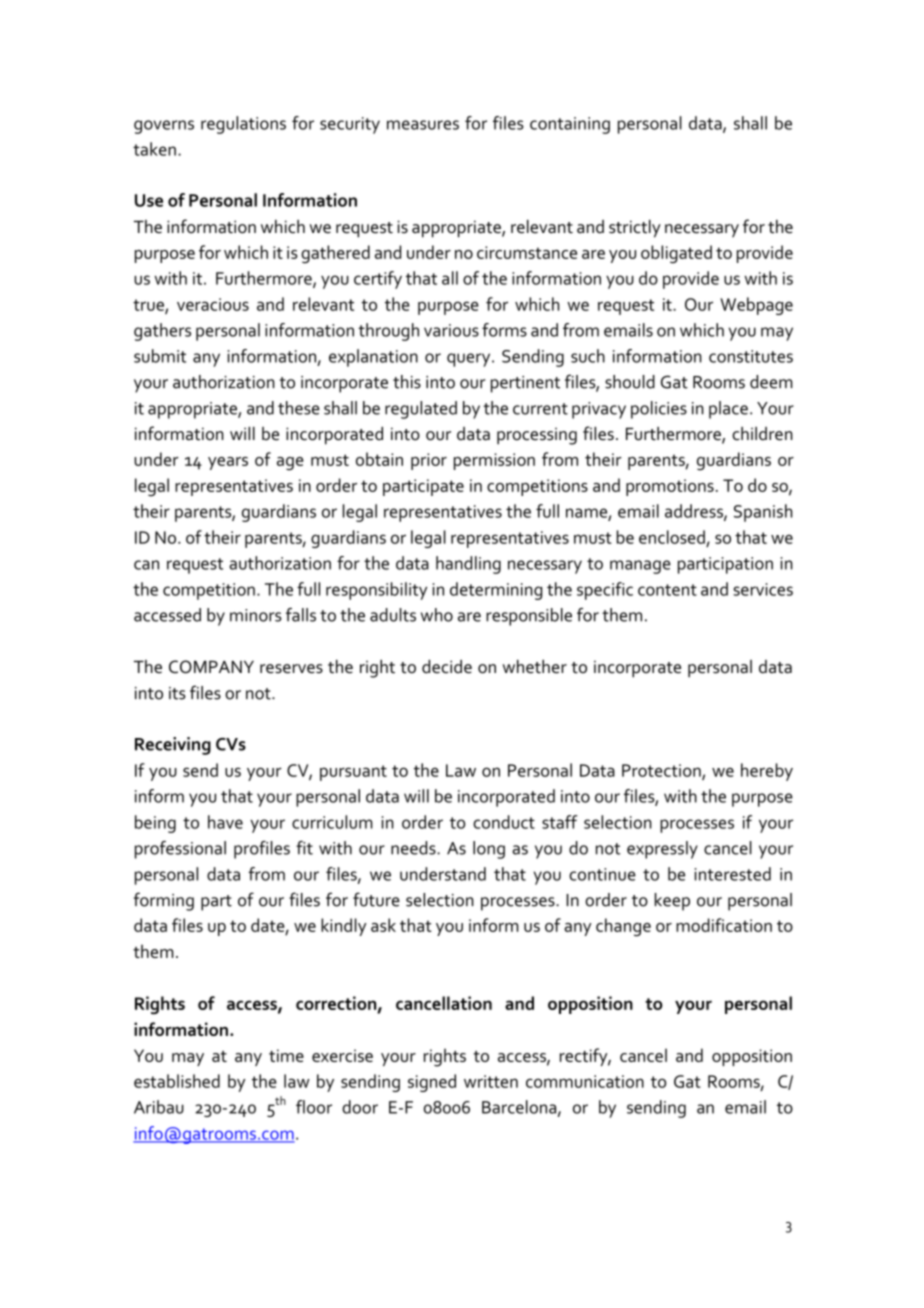 Image resolution: width=924 pixels, height=1308 pixels. What do you see at coordinates (635, 229) in the screenshot?
I see `strictly` at bounding box center [635, 229].
